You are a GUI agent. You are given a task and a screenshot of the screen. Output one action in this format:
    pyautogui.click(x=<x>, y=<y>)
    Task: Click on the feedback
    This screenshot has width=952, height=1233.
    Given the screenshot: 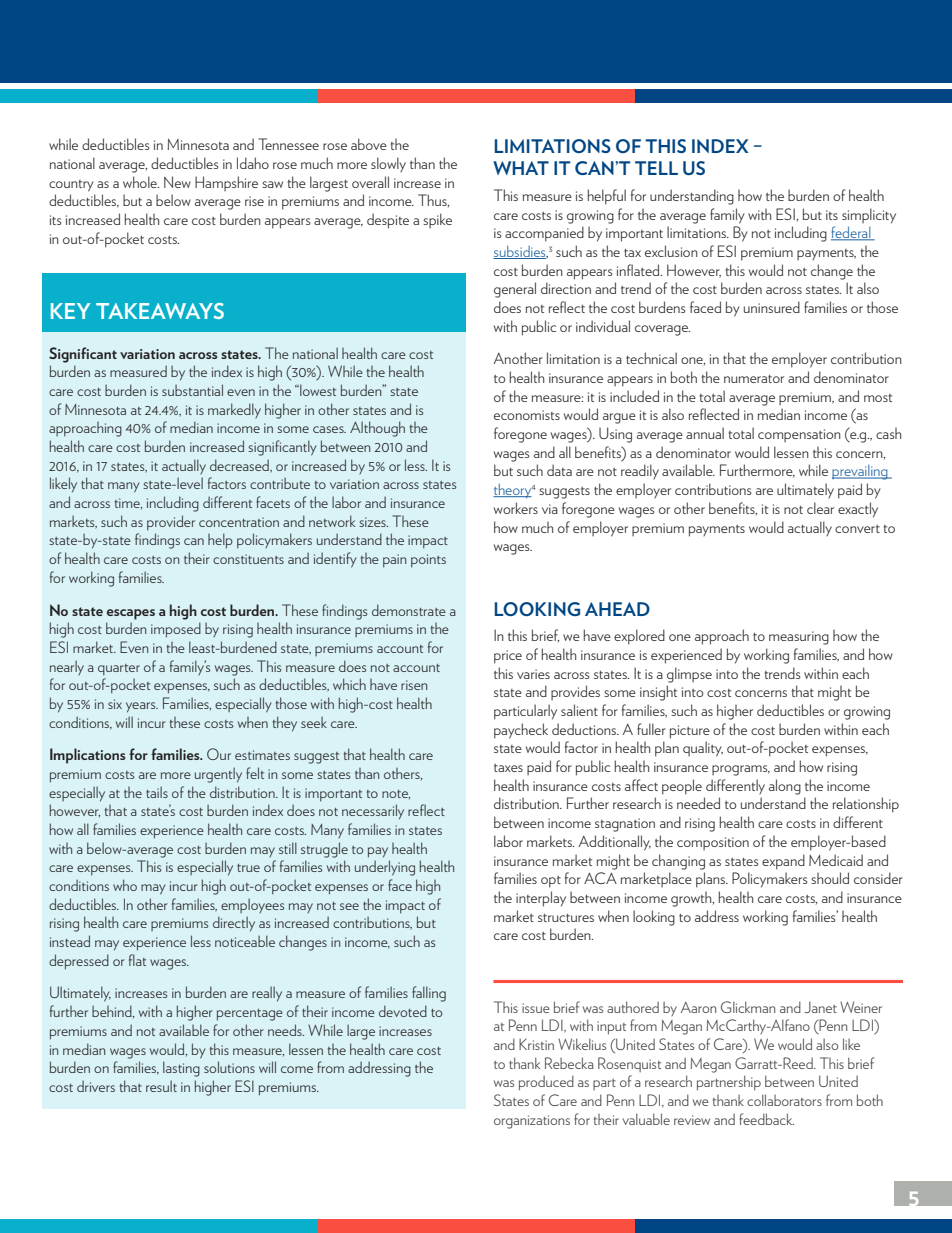 What is the action you would take?
    pyautogui.click(x=766, y=1119)
